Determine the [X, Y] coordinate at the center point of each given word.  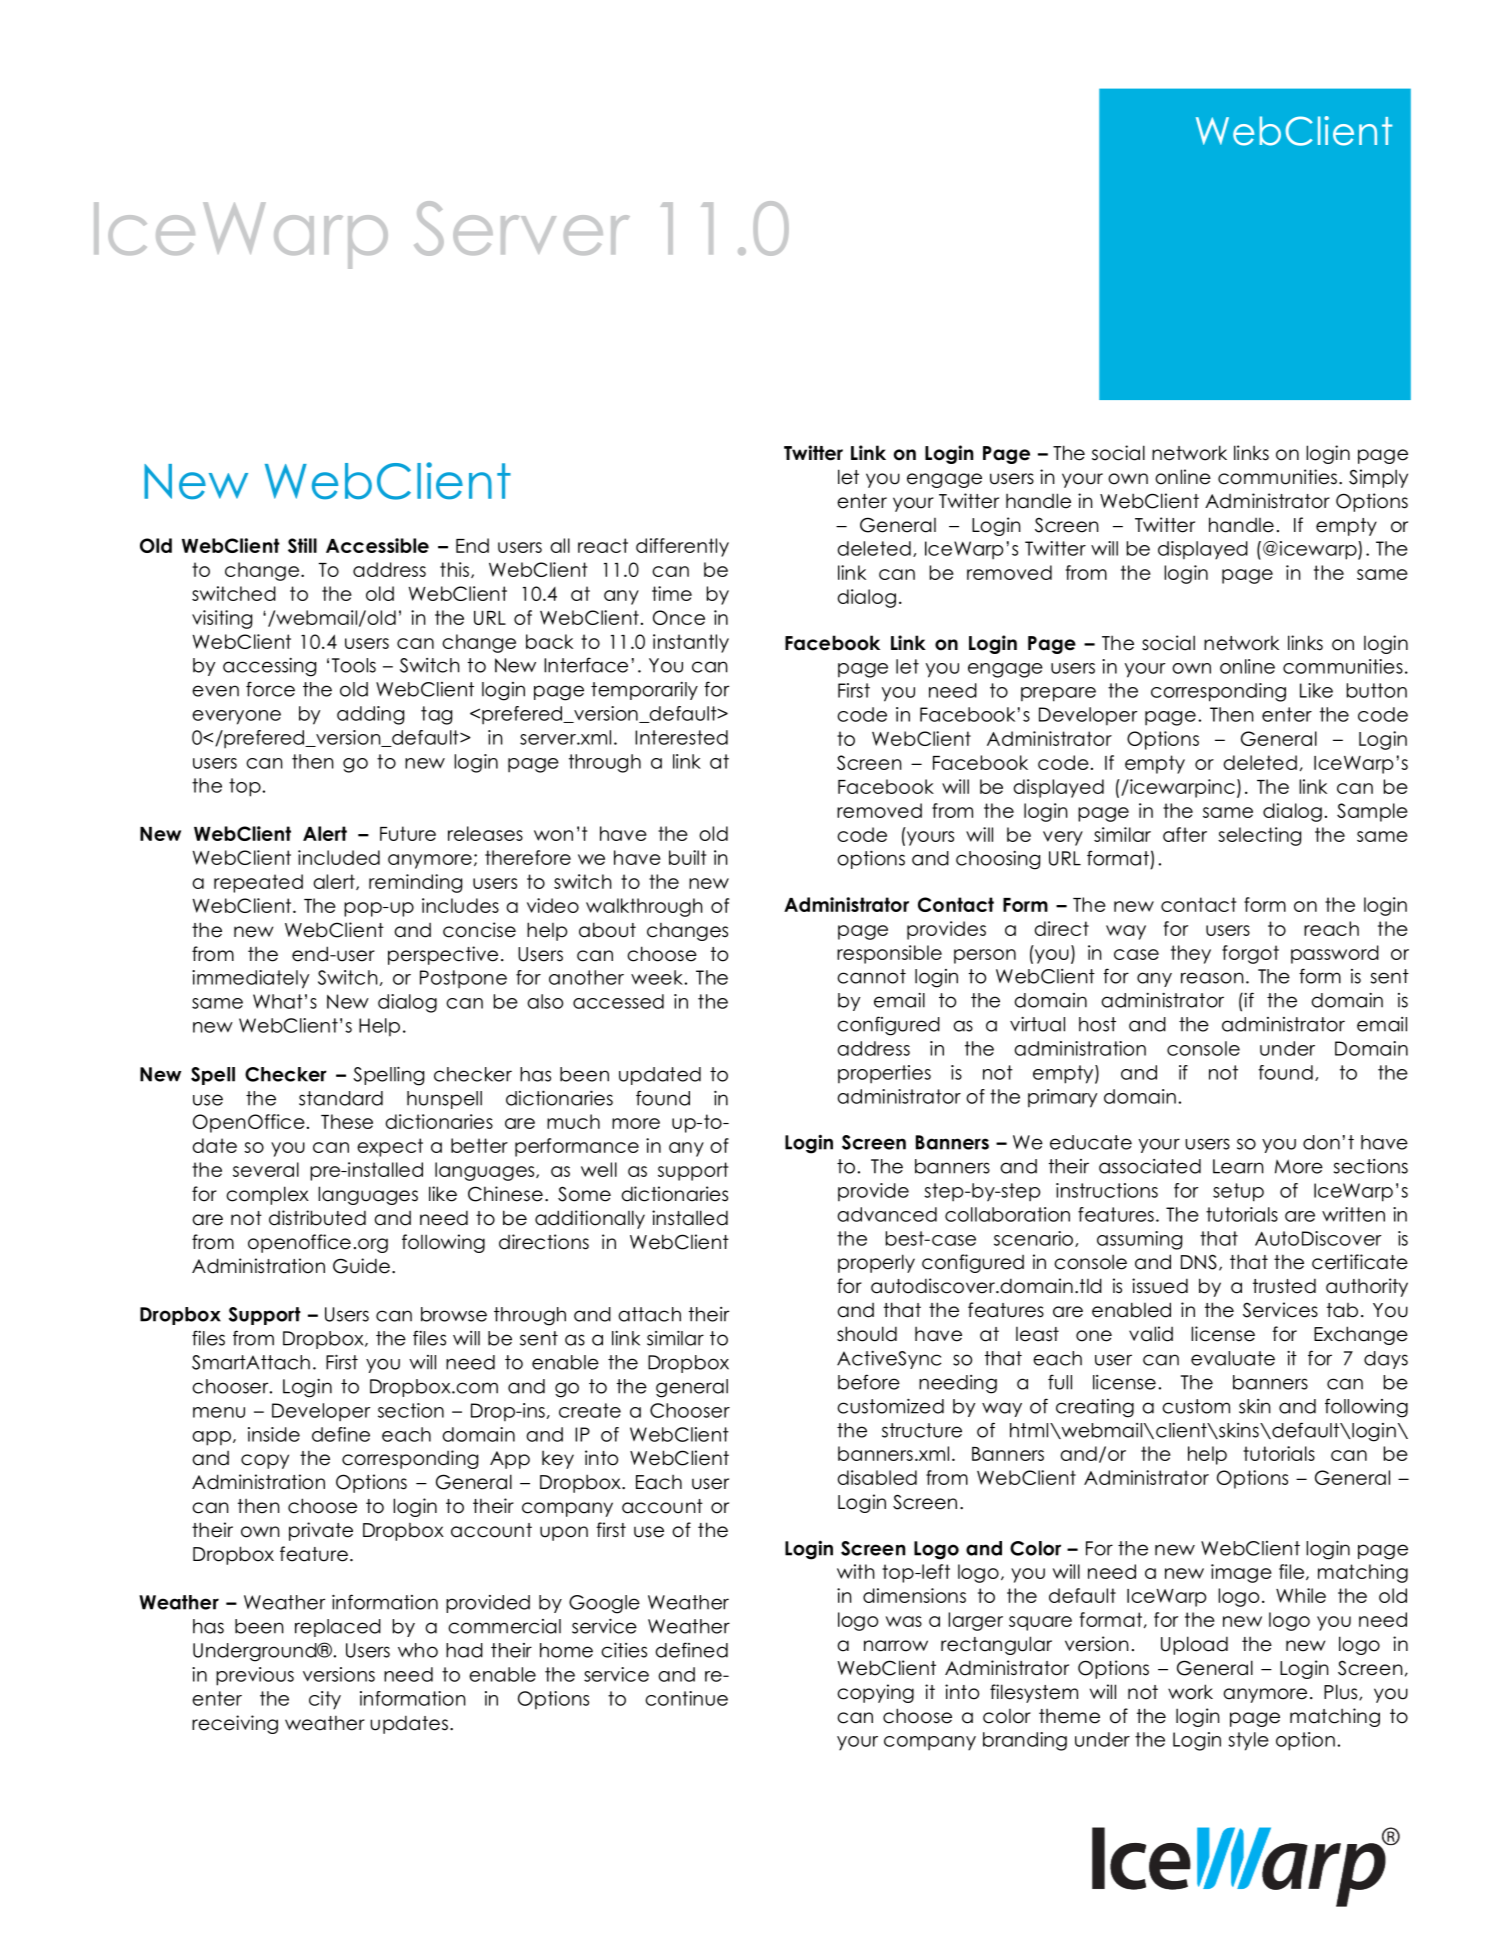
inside [274, 1434]
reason [1212, 978]
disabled [877, 1477]
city [325, 1700]
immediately [250, 979]
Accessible [377, 545]
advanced [887, 1214]
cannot [871, 976]
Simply [1378, 478]
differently [682, 547]
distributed [317, 1218]
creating [1095, 1408]
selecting [1259, 836]
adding [370, 715]
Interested [681, 737]
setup [1238, 1192]
